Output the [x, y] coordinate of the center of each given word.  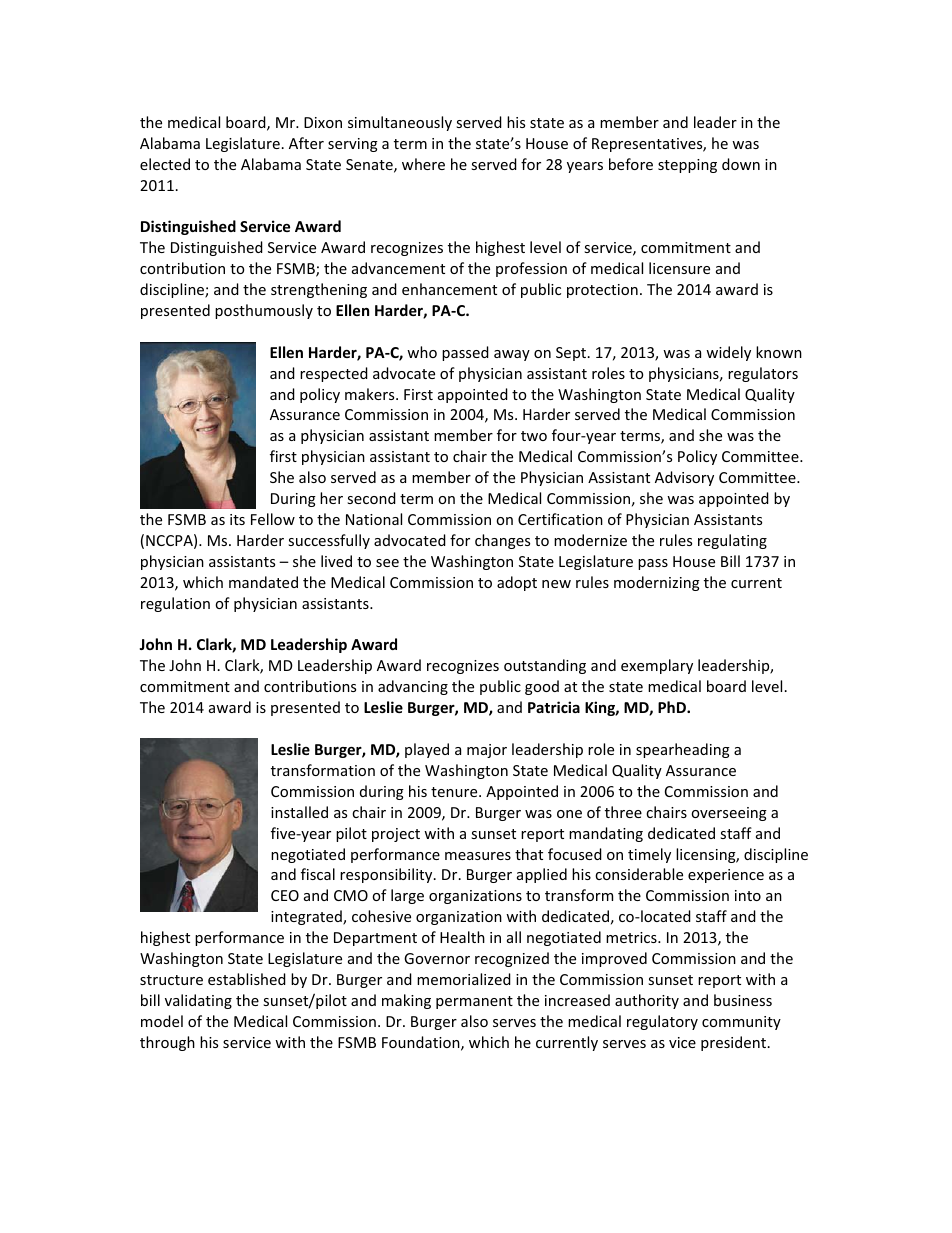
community [741, 1023]
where [423, 164]
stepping [687, 166]
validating [198, 1001]
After [306, 143]
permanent [474, 1002]
